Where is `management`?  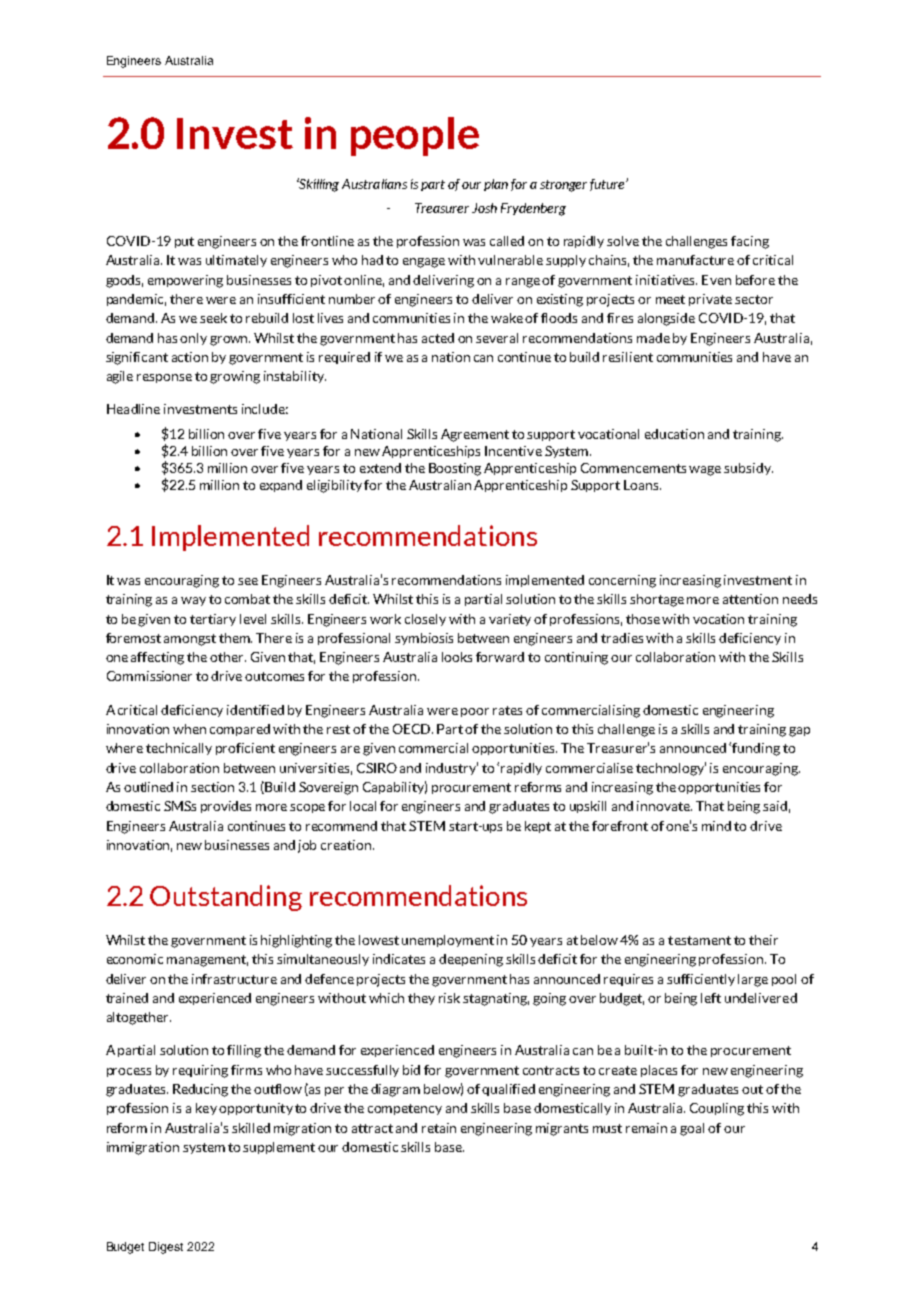 management is located at coordinates (207, 961).
